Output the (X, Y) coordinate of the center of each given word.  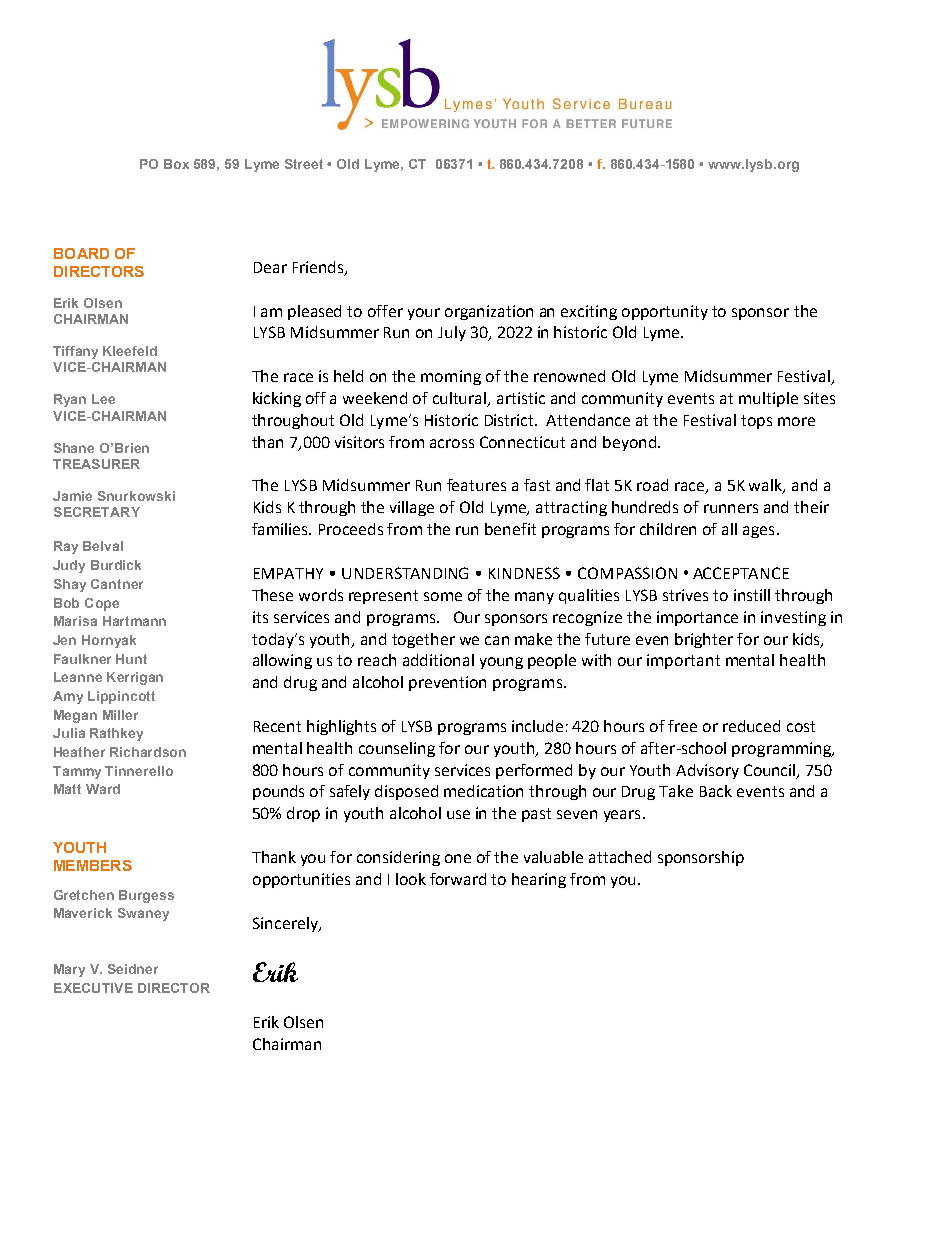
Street (304, 164)
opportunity (665, 312)
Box (176, 164)
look (411, 879)
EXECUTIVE (93, 988)
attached (620, 857)
